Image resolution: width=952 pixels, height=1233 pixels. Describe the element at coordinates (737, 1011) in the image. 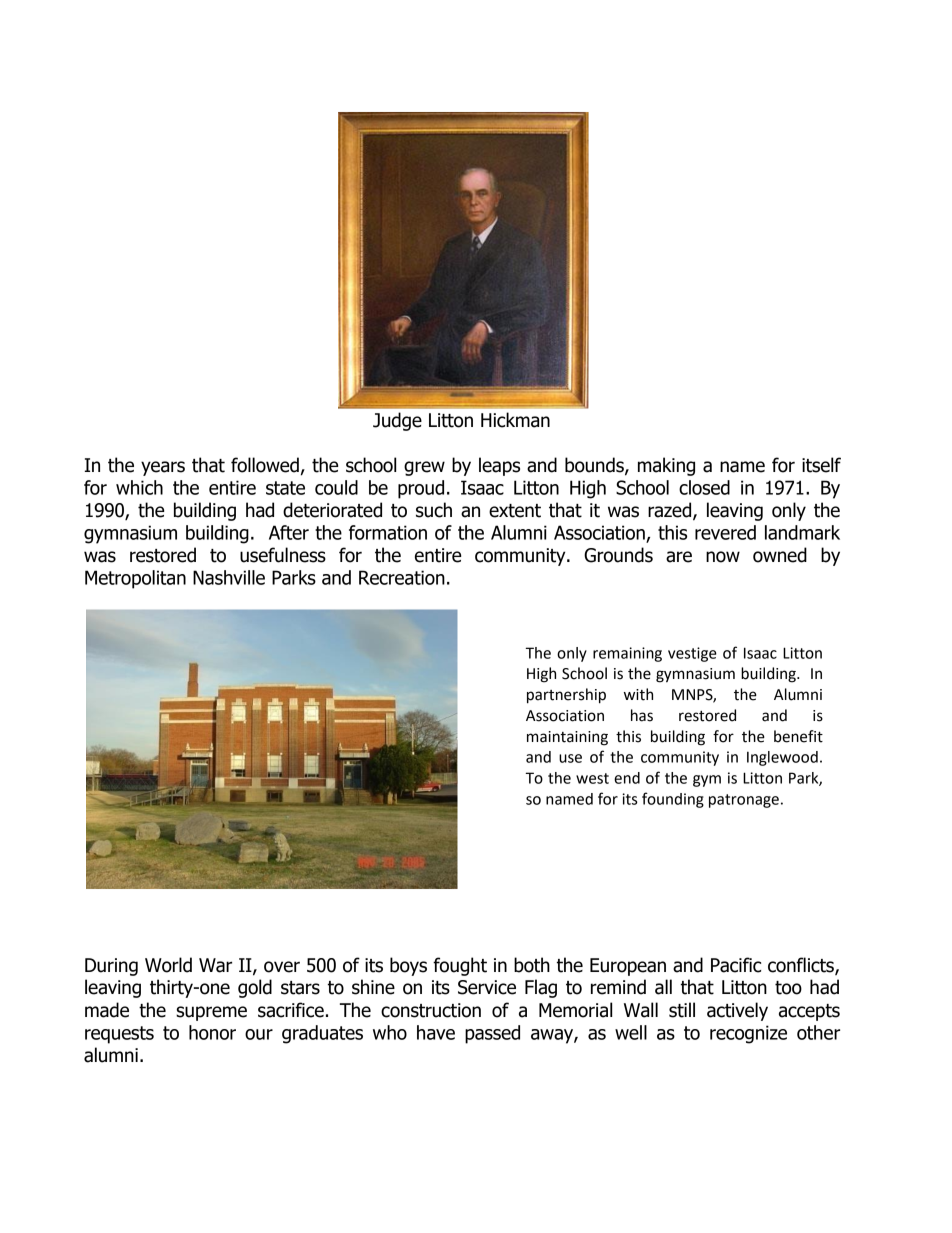

I see `actively` at that location.
